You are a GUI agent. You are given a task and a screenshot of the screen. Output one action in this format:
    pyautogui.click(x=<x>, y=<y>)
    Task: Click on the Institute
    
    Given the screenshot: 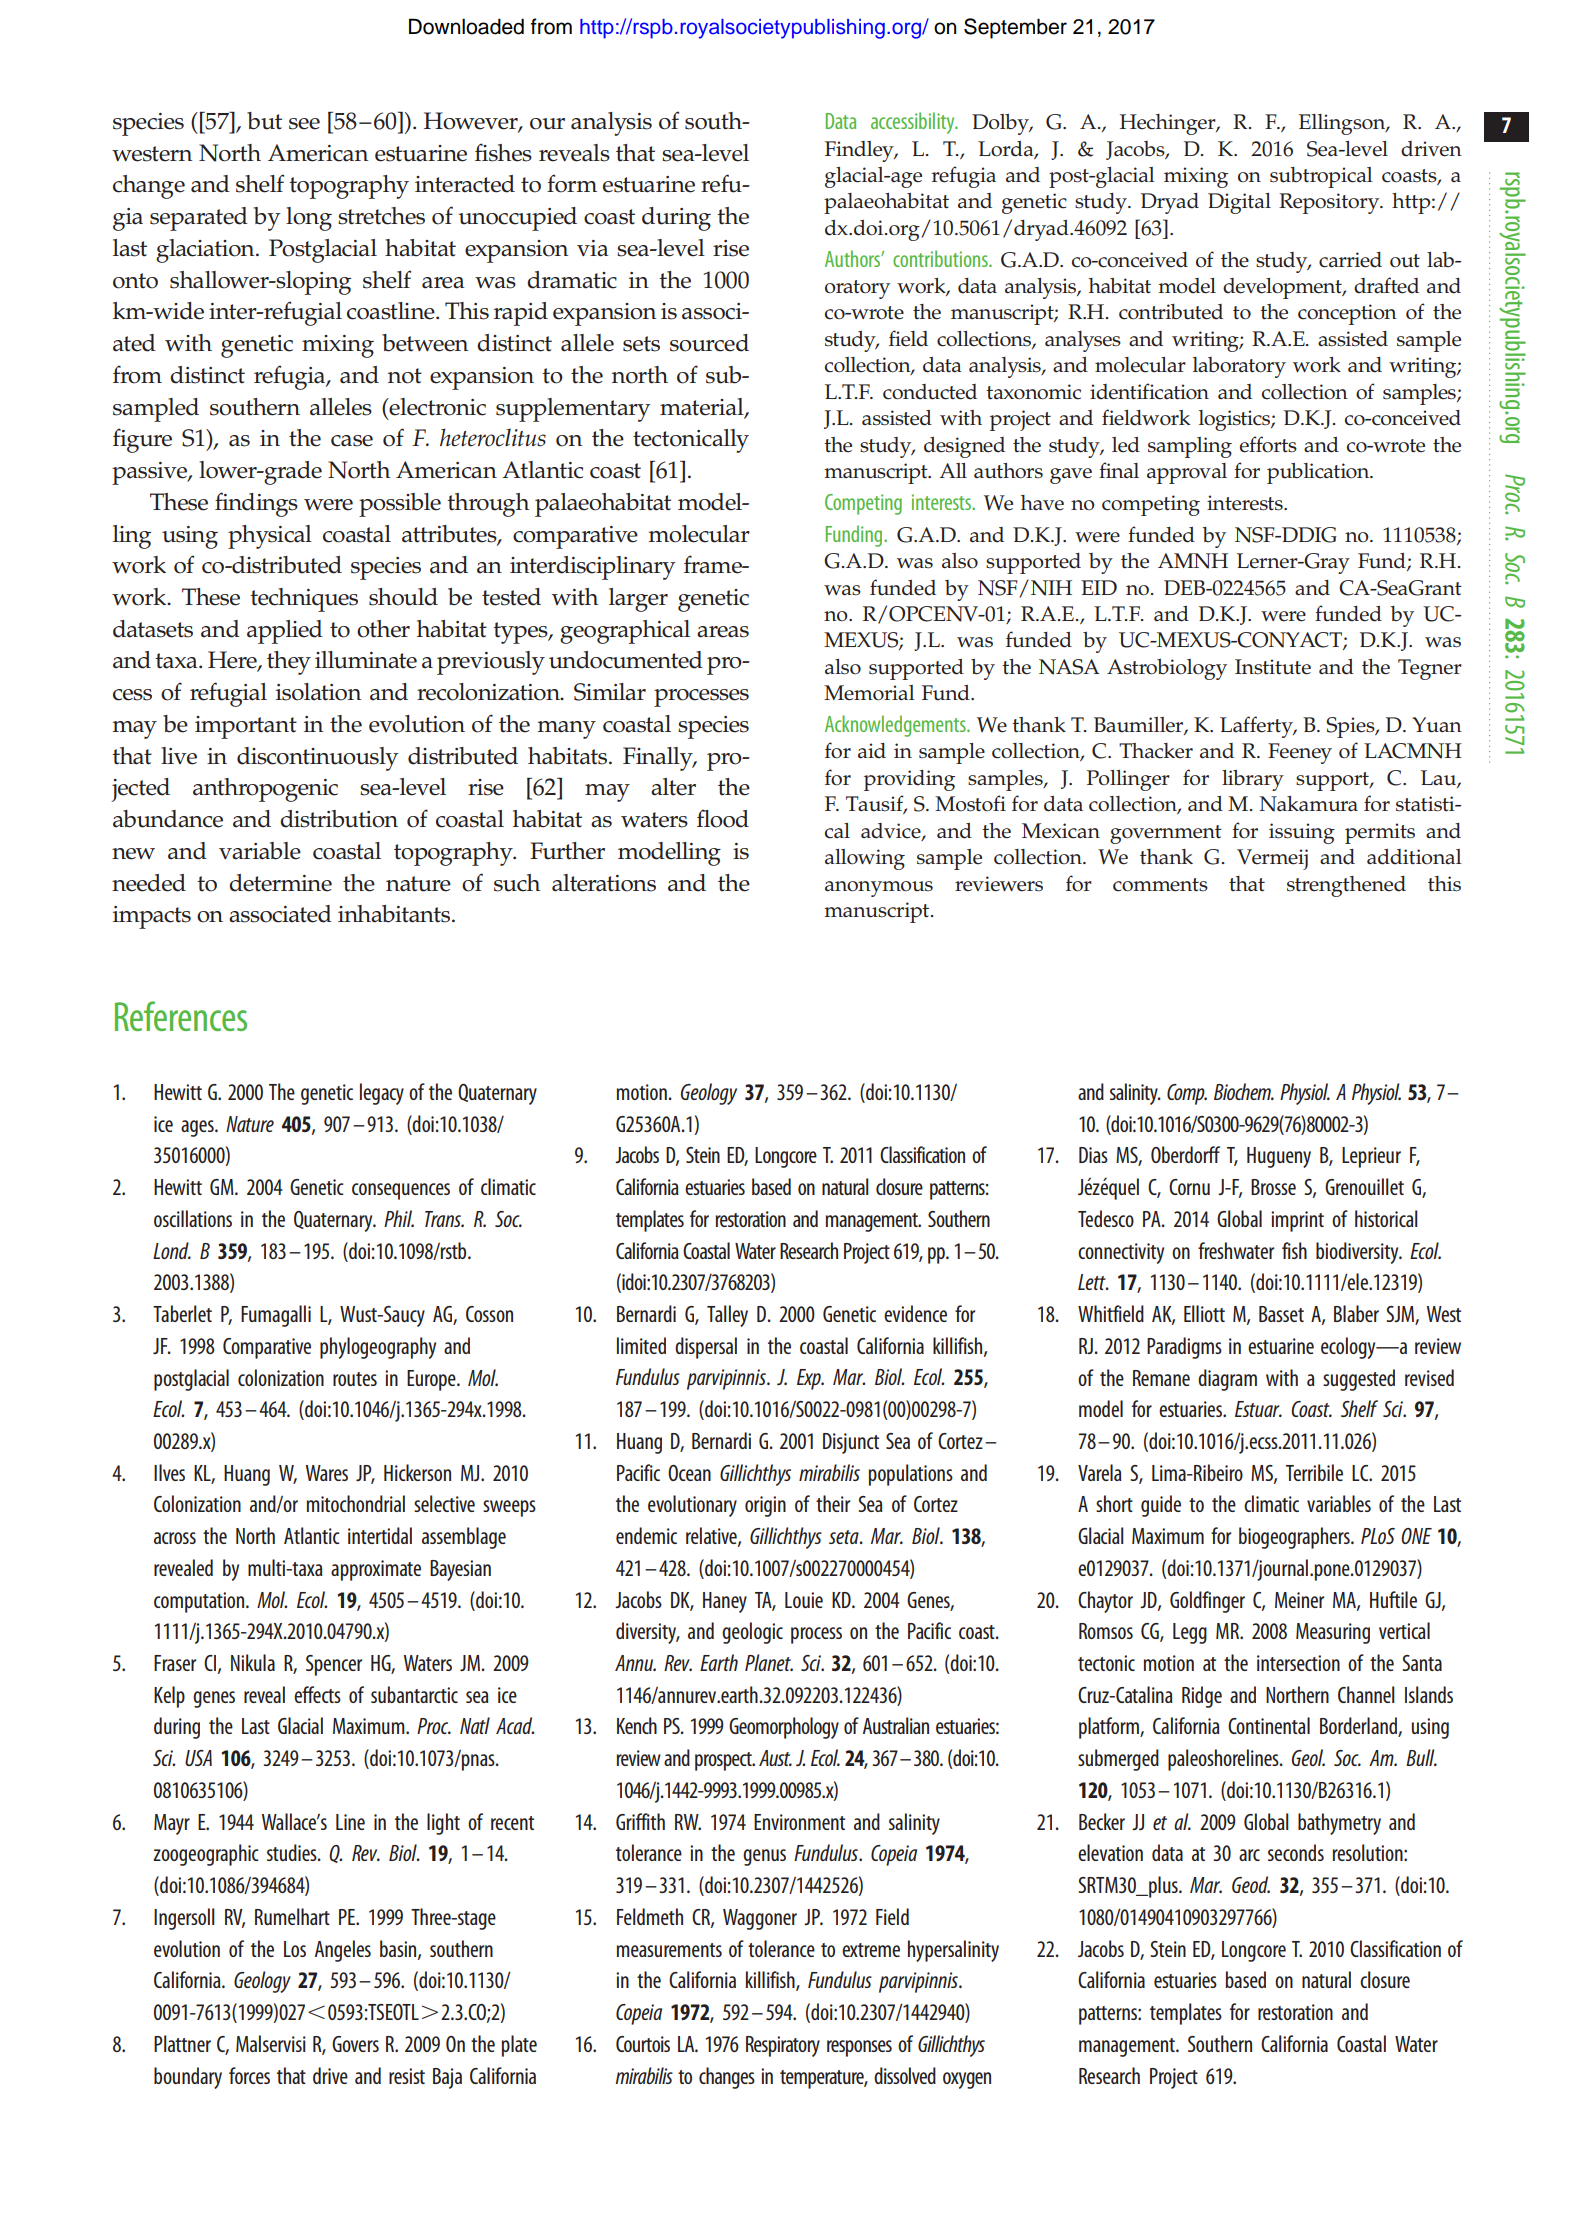 What is the action you would take?
    pyautogui.click(x=1273, y=667)
